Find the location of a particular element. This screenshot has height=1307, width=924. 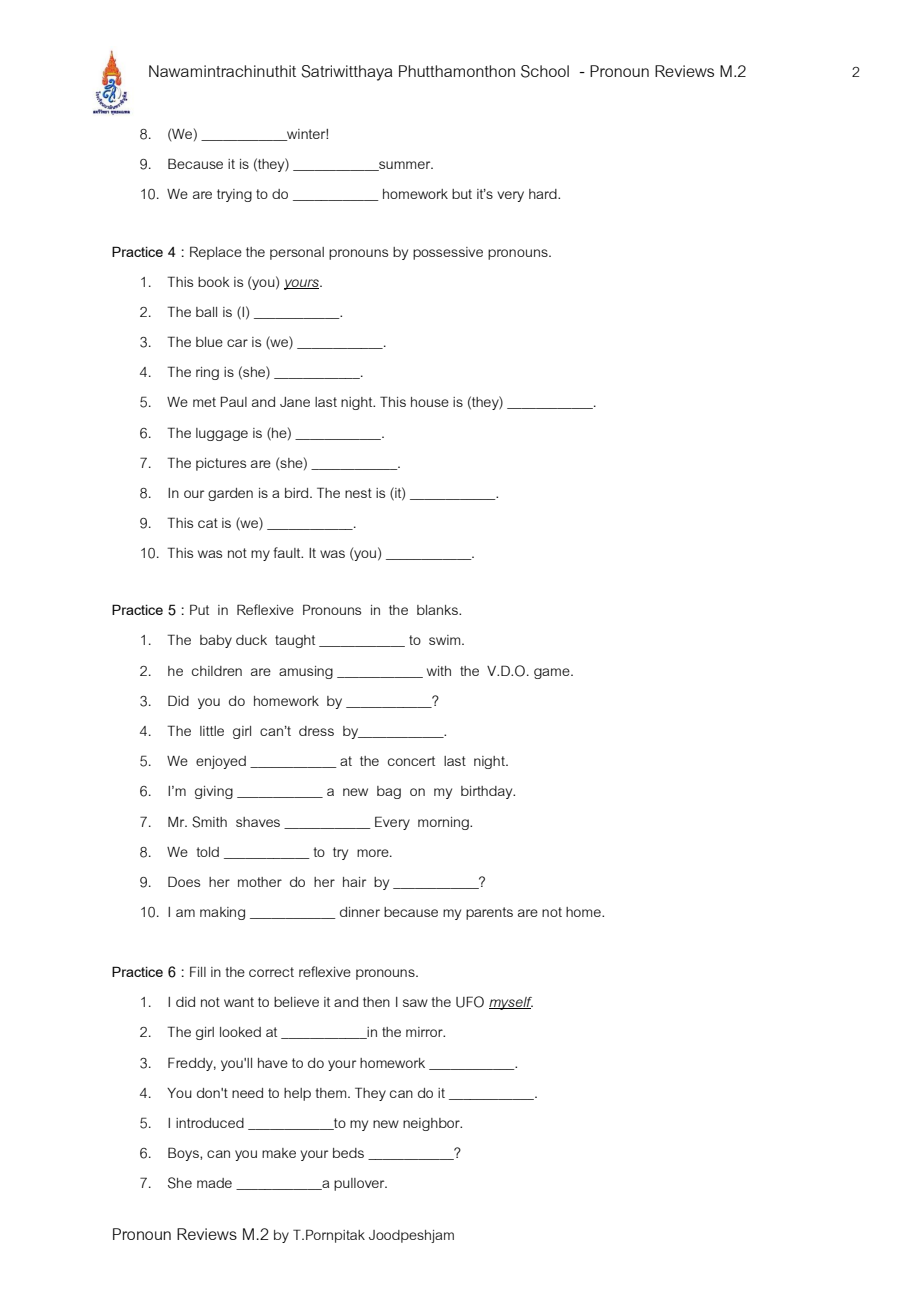

made is located at coordinates (214, 1183).
